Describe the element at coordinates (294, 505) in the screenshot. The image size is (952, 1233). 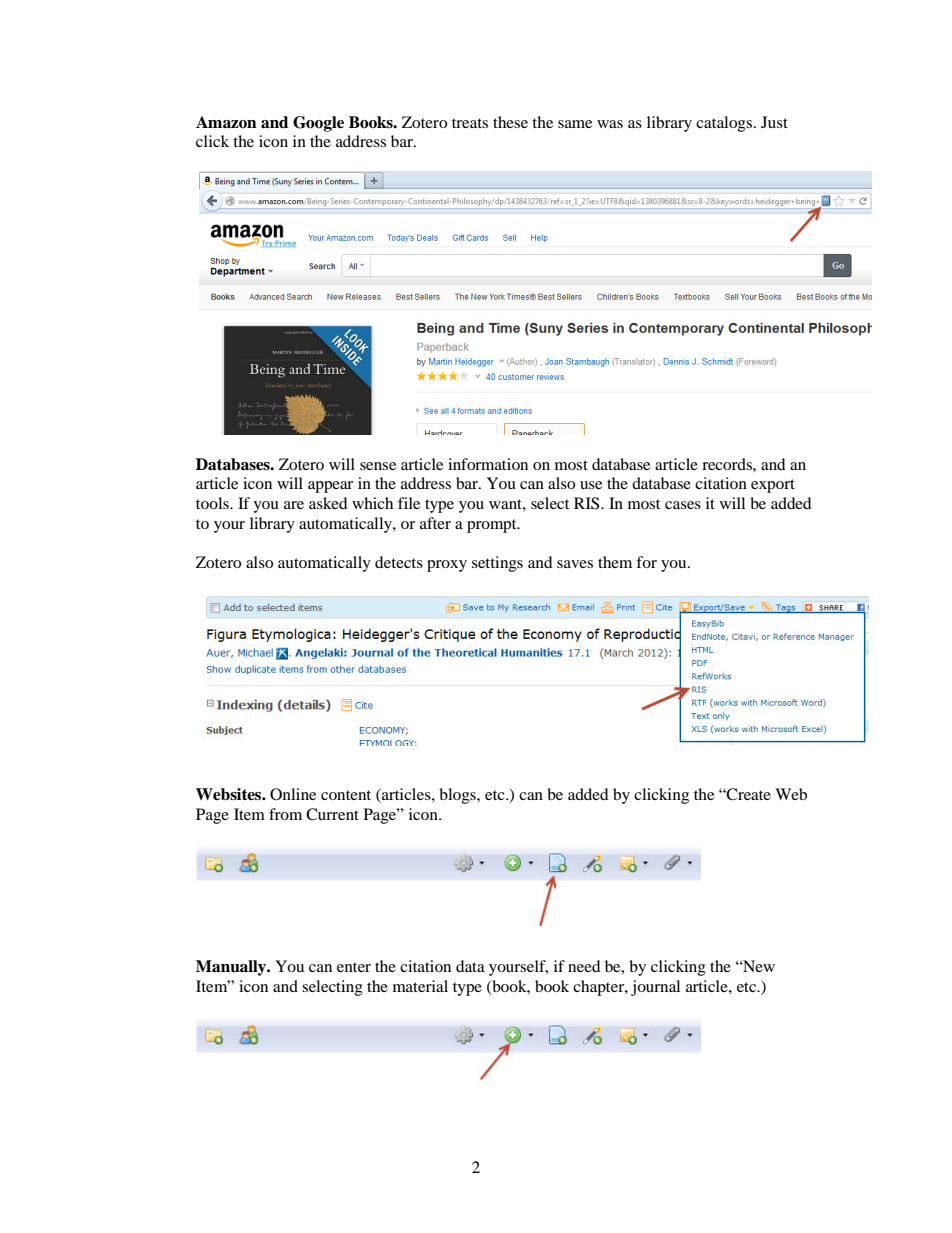
I see `are` at that location.
